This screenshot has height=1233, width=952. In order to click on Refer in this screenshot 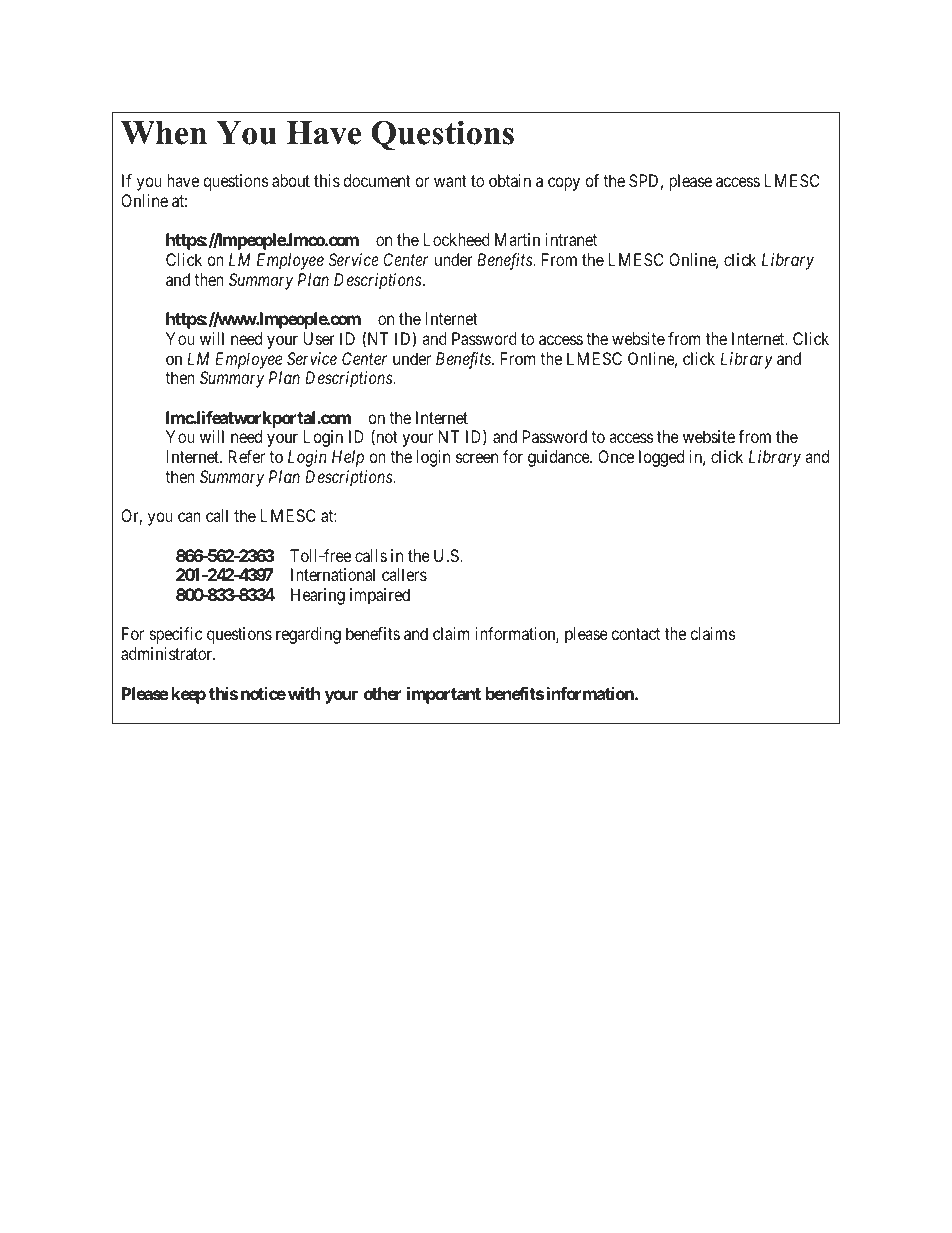, I will do `click(247, 456)`.
